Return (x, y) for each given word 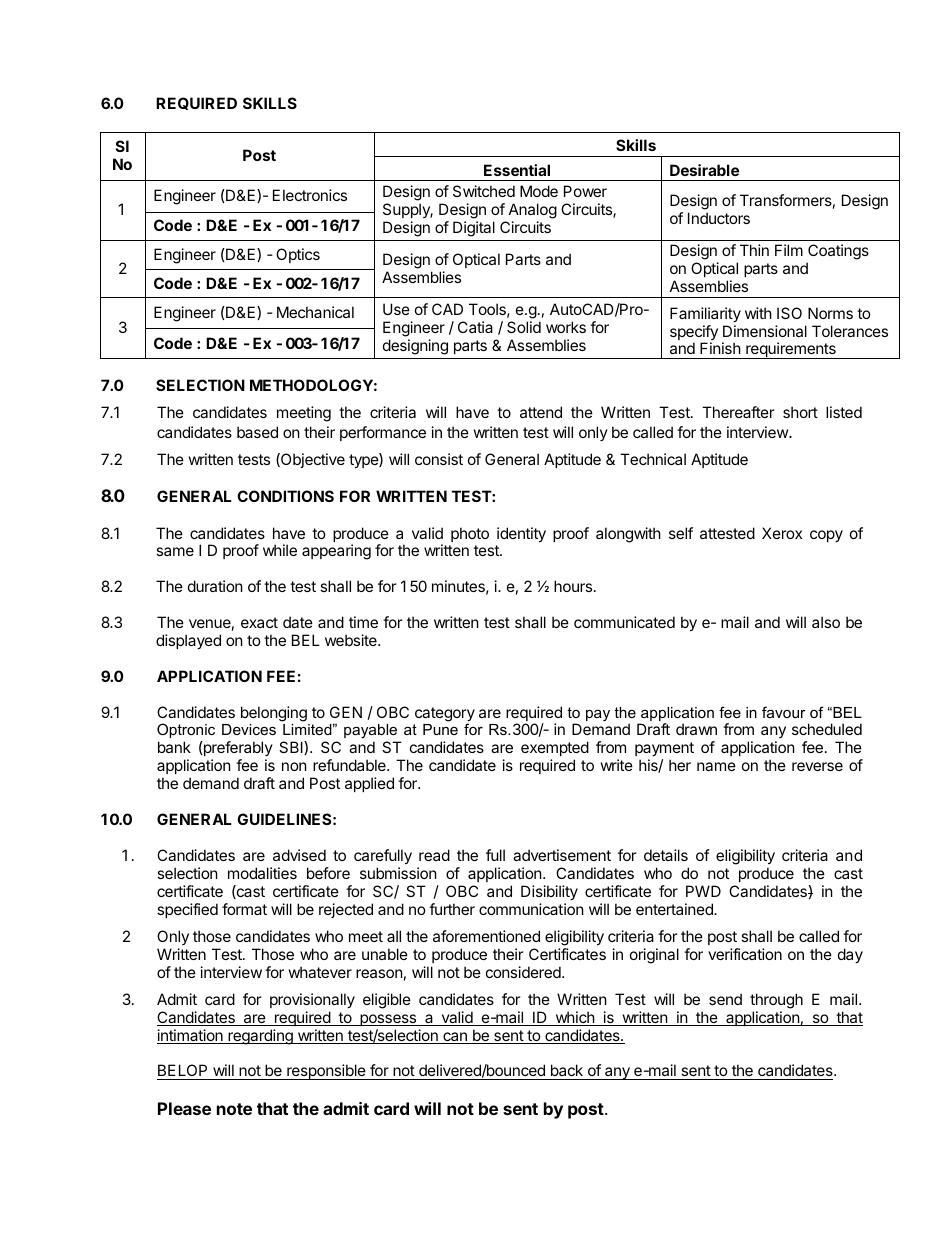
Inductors (719, 218)
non (294, 766)
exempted (555, 750)
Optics (298, 255)
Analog (533, 211)
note (234, 1109)
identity (521, 534)
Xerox (782, 533)
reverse (817, 766)
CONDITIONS (285, 496)
